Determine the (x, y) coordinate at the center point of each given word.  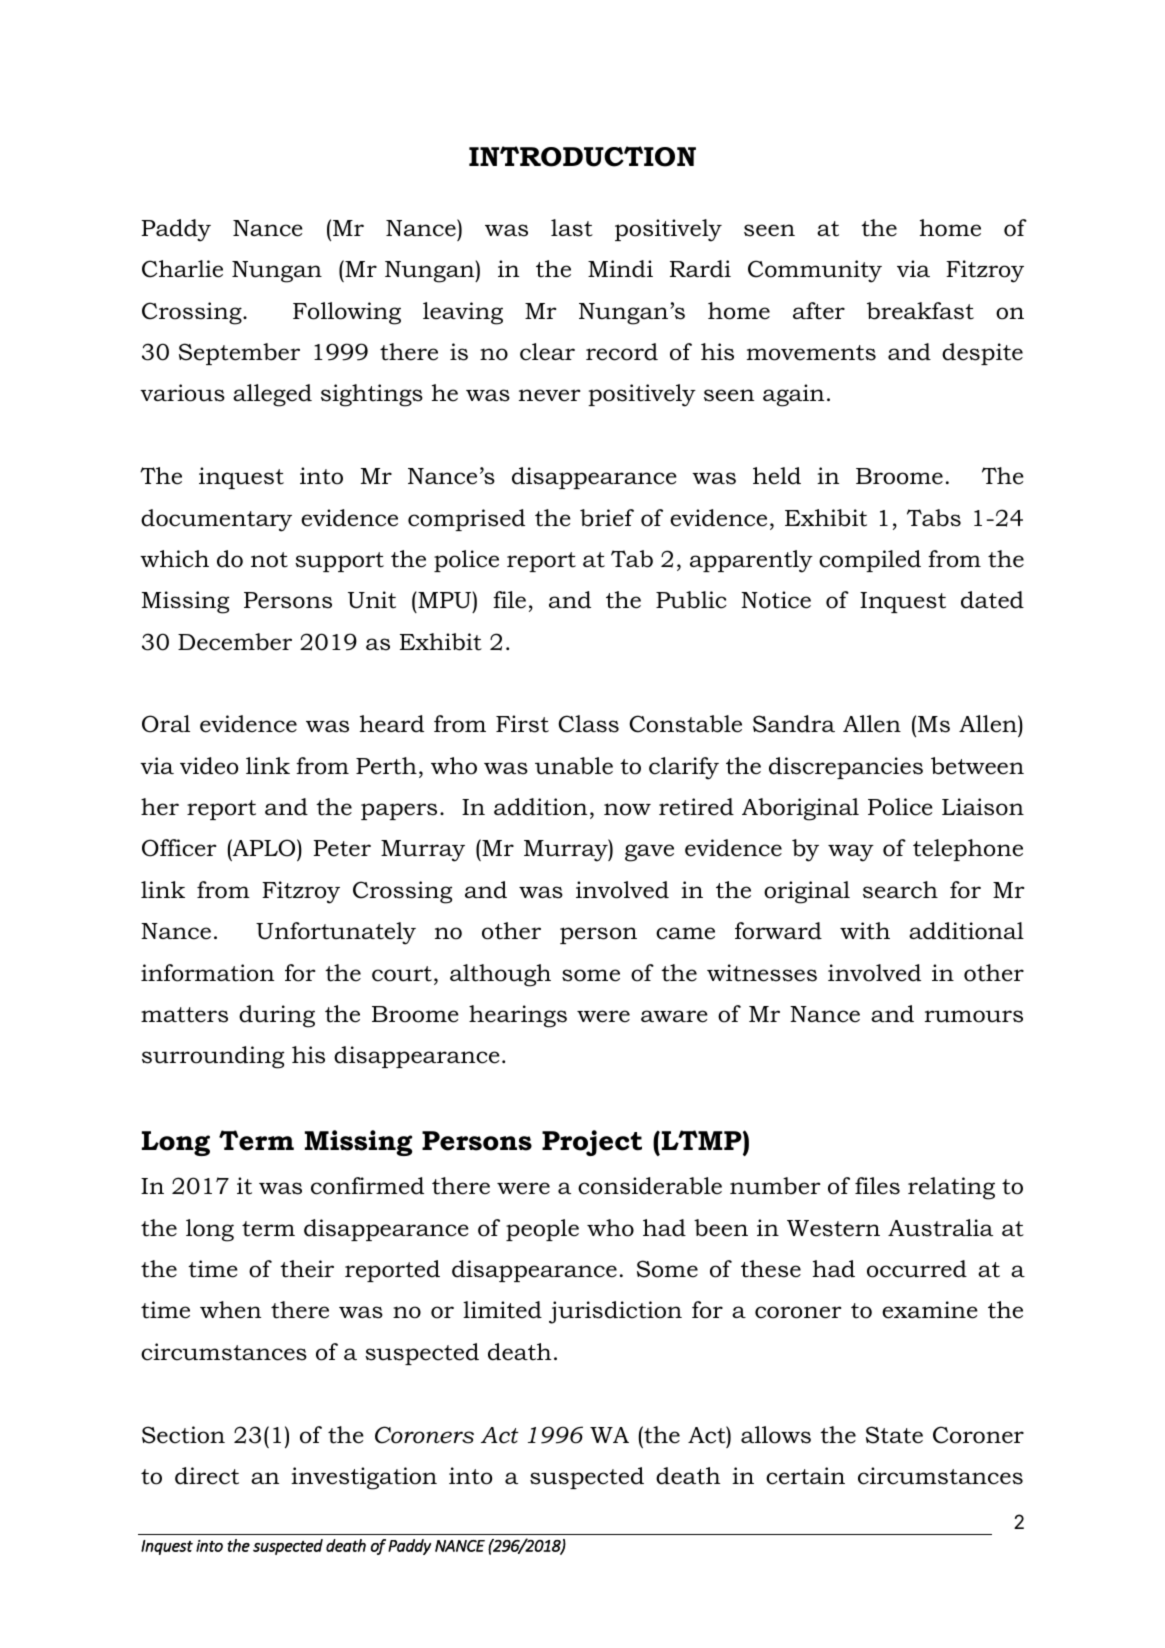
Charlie (182, 269)
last (572, 228)
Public (691, 600)
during (277, 1016)
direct (207, 1476)
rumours (974, 1016)
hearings (518, 1016)
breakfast (920, 311)
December (235, 642)
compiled (870, 561)
